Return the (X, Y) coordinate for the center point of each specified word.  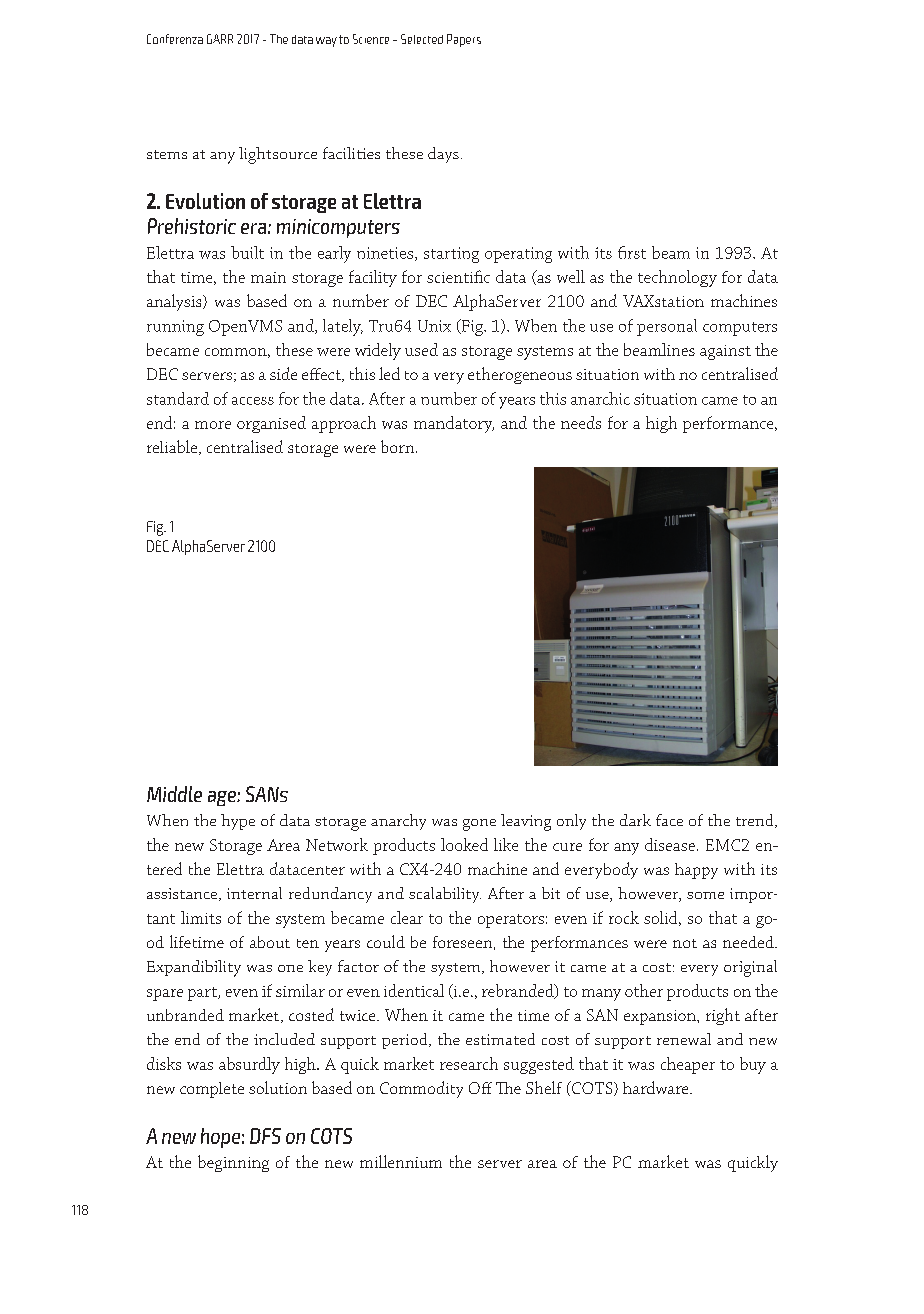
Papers (464, 40)
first (632, 252)
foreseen (462, 942)
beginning (233, 1163)
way (326, 42)
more (213, 425)
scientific (458, 276)
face (669, 820)
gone (479, 825)
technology (677, 278)
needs (581, 422)
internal (254, 893)
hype (238, 822)
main (268, 277)
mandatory (454, 424)
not (685, 943)
